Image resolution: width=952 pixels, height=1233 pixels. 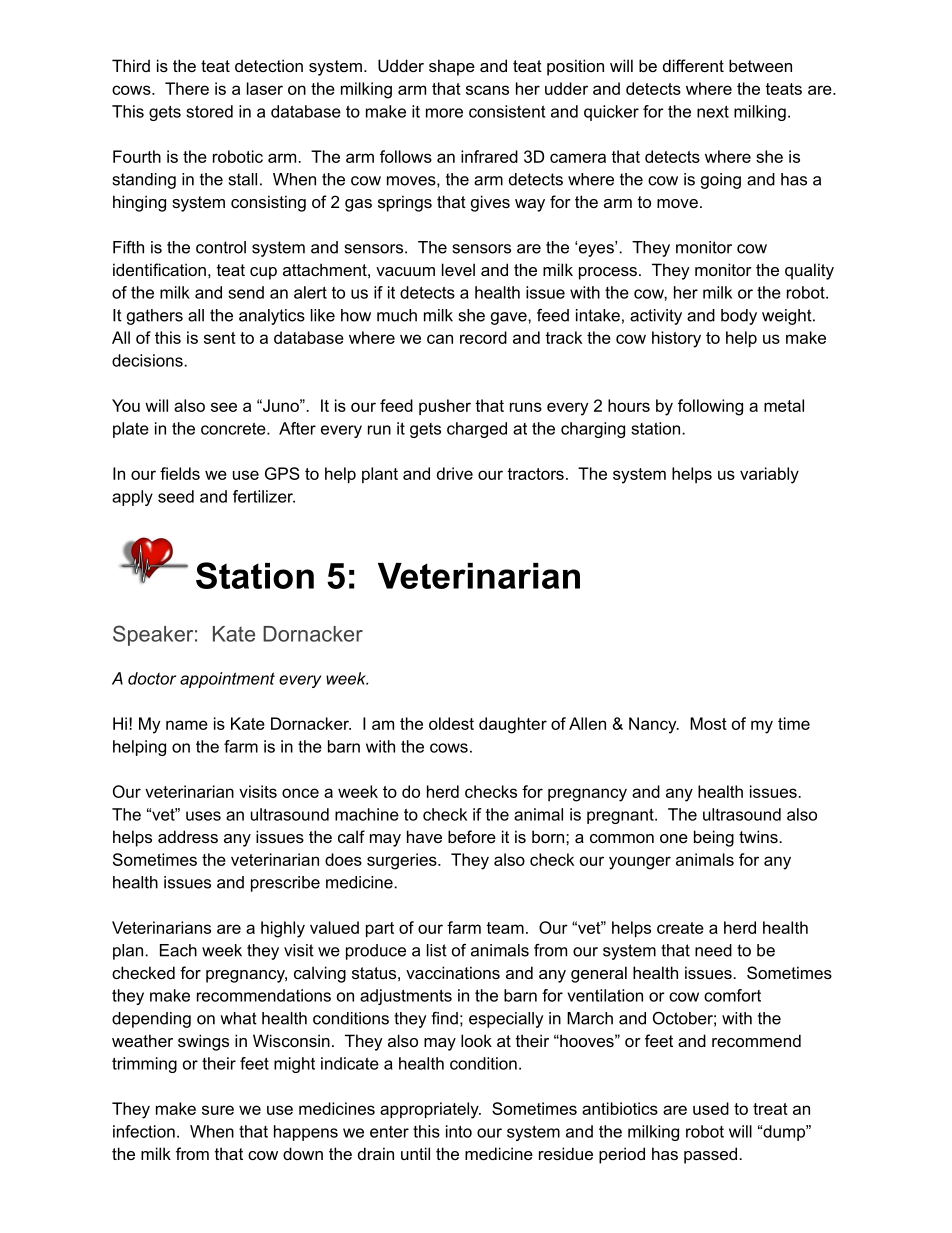 I want to click on sure, so click(x=218, y=1110).
